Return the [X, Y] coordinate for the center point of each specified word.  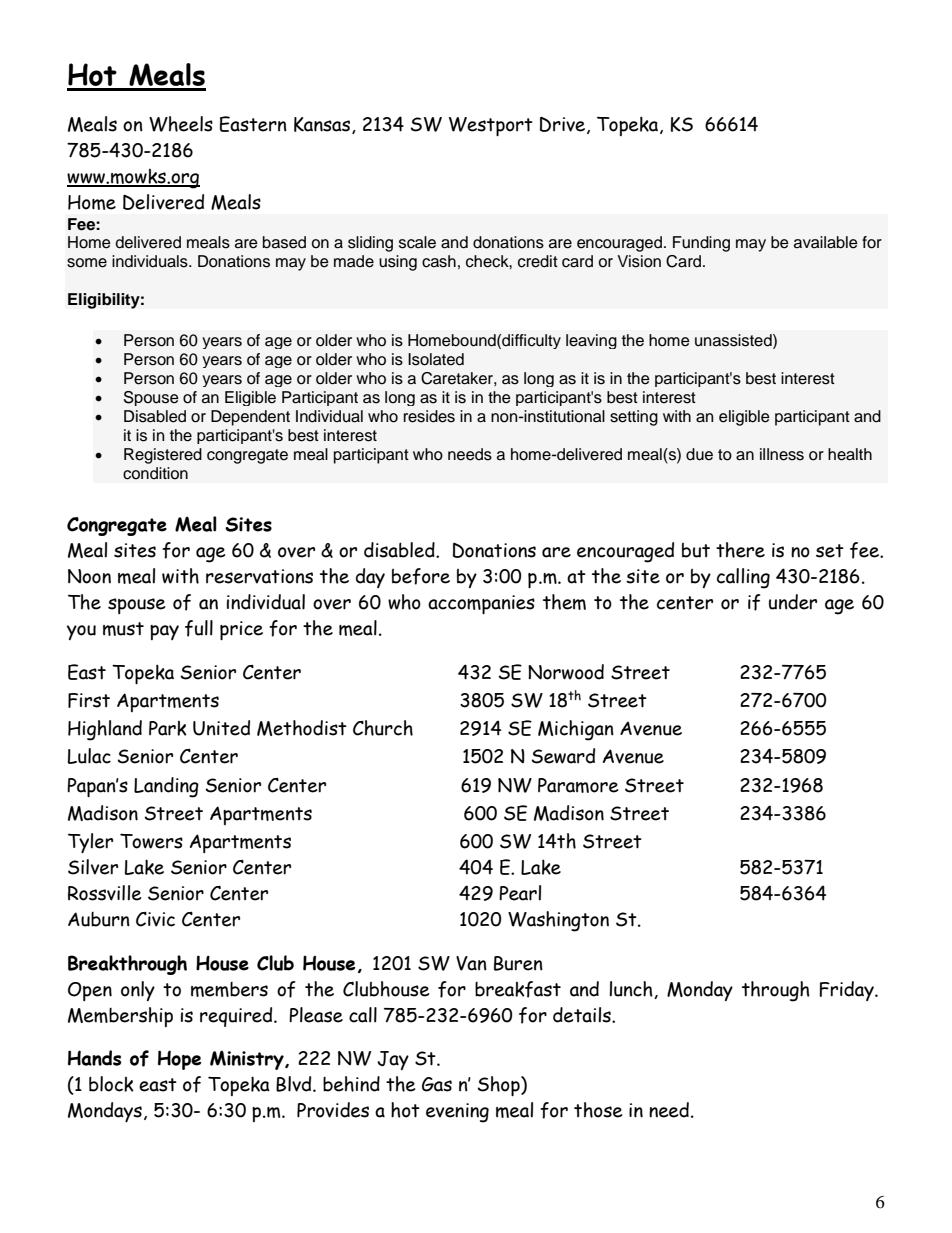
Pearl [520, 893]
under [793, 602]
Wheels [181, 124]
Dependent [250, 418]
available [826, 242]
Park [168, 728]
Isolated [436, 359]
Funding [701, 244]
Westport [491, 126]
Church [383, 728]
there [740, 550]
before [421, 576]
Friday [847, 991]
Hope [179, 1060]
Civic [155, 919]
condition [155, 473]
